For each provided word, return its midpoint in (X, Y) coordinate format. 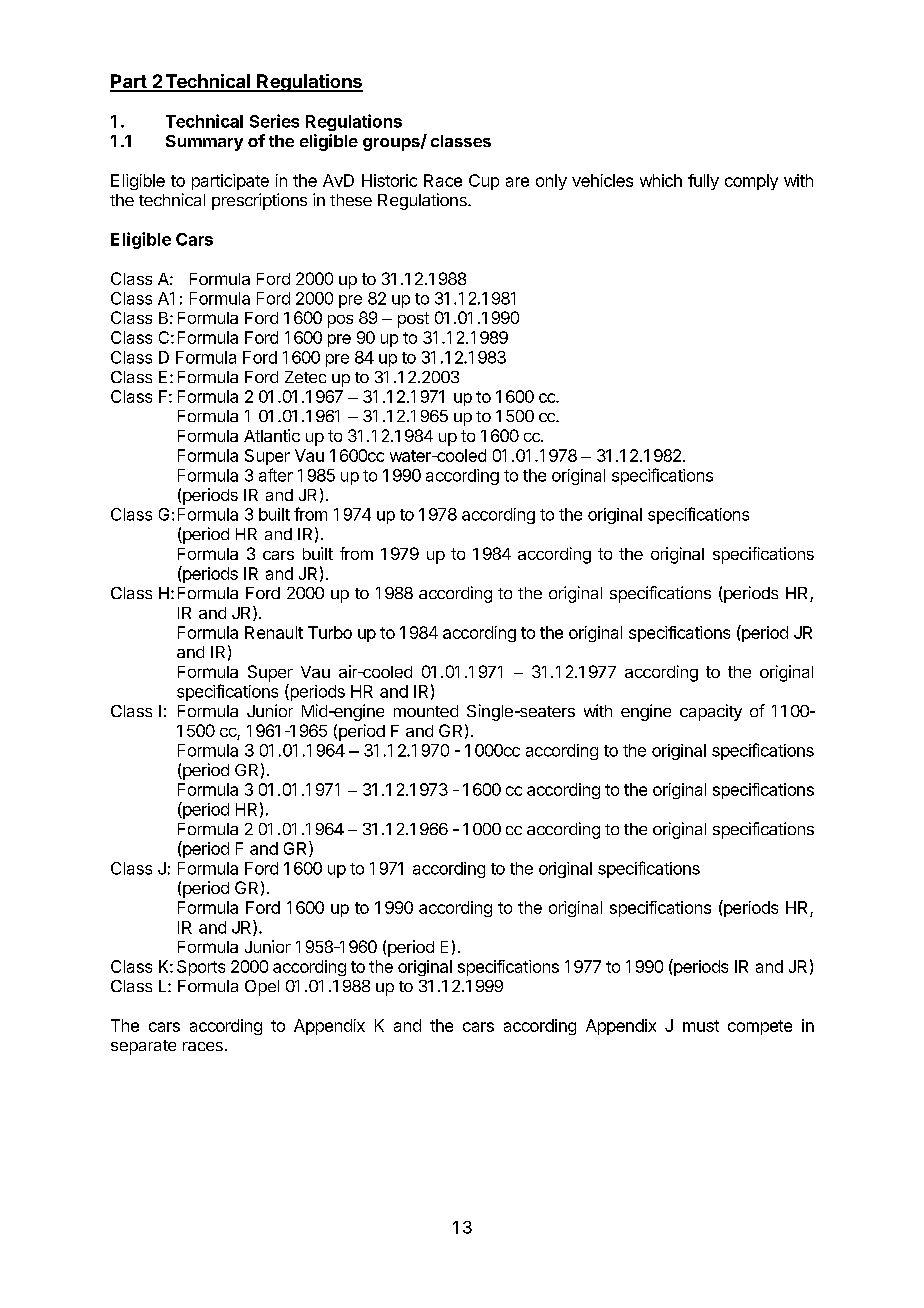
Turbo (330, 632)
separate (143, 1047)
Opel (262, 988)
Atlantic (272, 435)
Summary (204, 143)
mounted (426, 711)
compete (760, 1027)
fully (703, 182)
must (701, 1026)
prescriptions (259, 201)
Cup (484, 182)
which (661, 180)
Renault (274, 632)
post (413, 320)
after (276, 475)
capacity (711, 712)
